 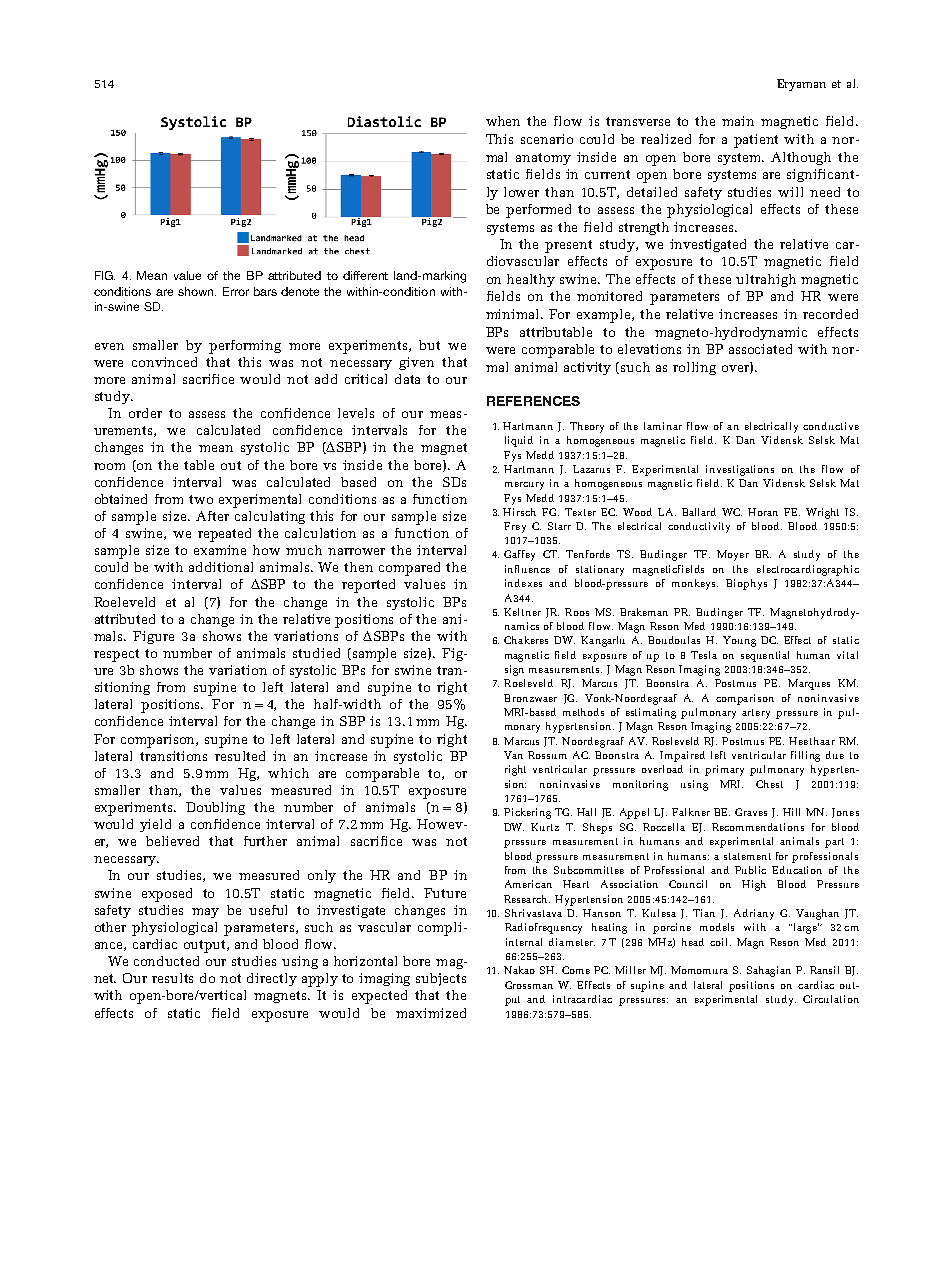 I want to click on Van, so click(x=513, y=755).
